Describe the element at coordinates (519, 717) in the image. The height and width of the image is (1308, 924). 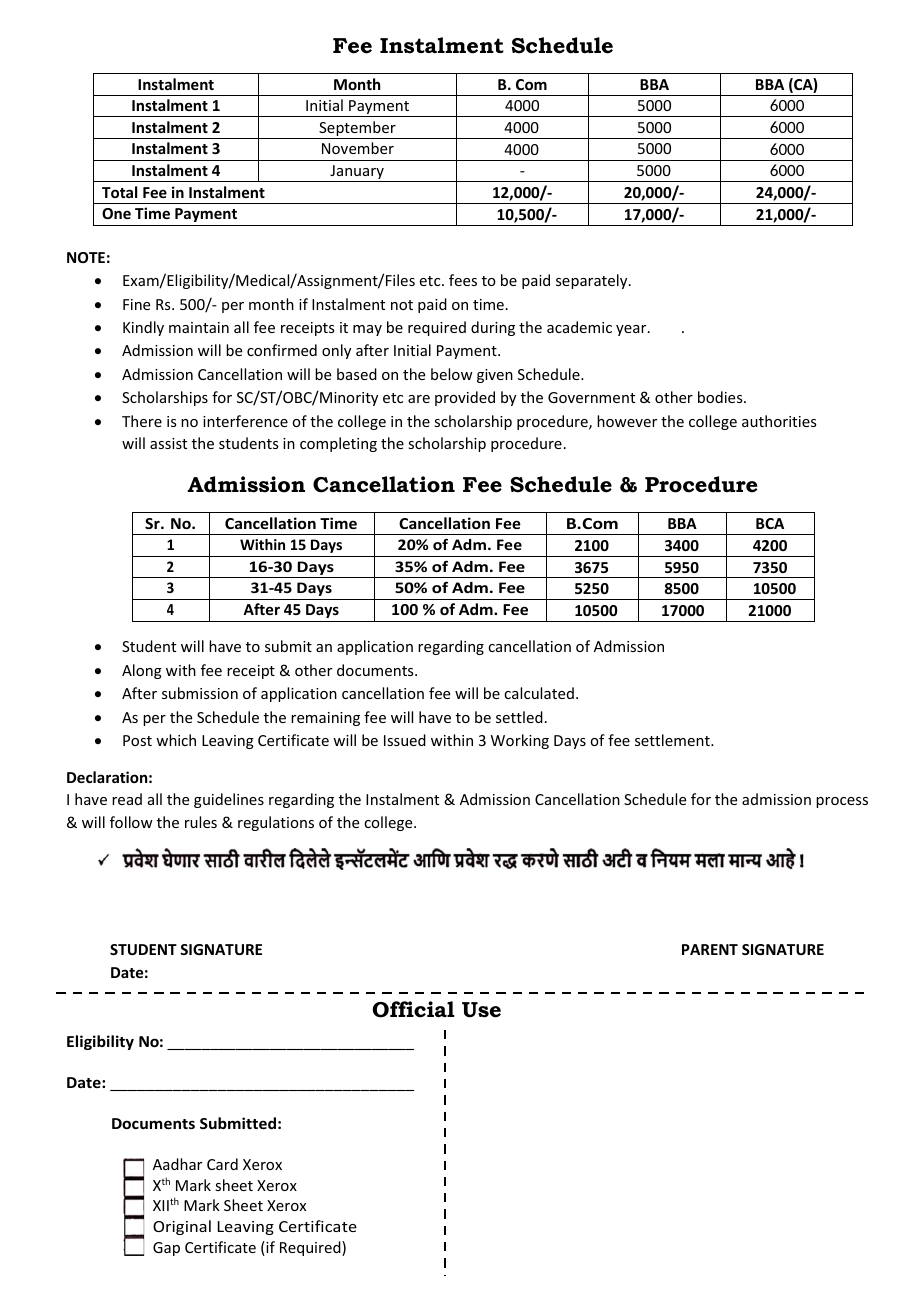
I see `settled` at that location.
